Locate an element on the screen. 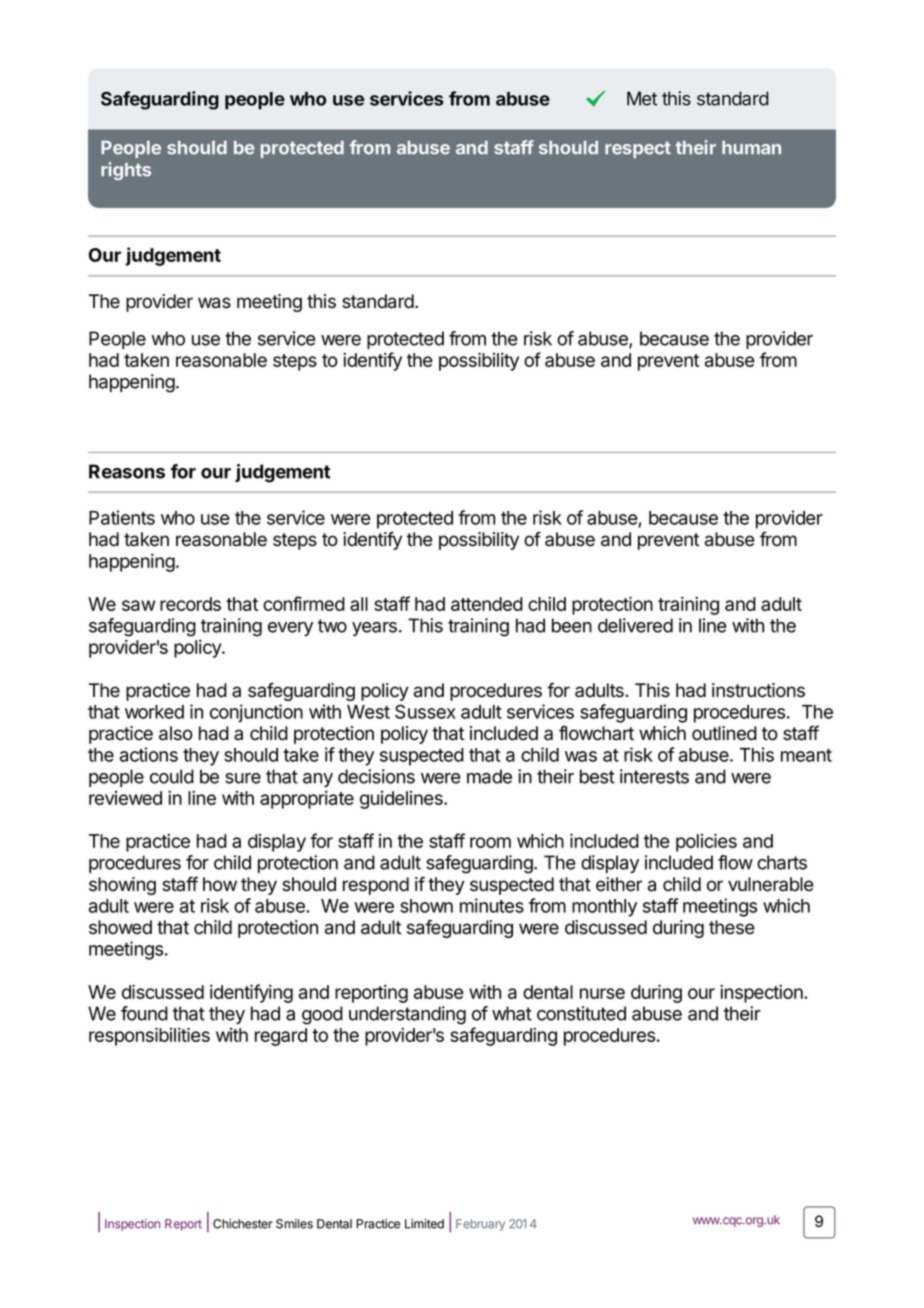  rights is located at coordinates (126, 171).
